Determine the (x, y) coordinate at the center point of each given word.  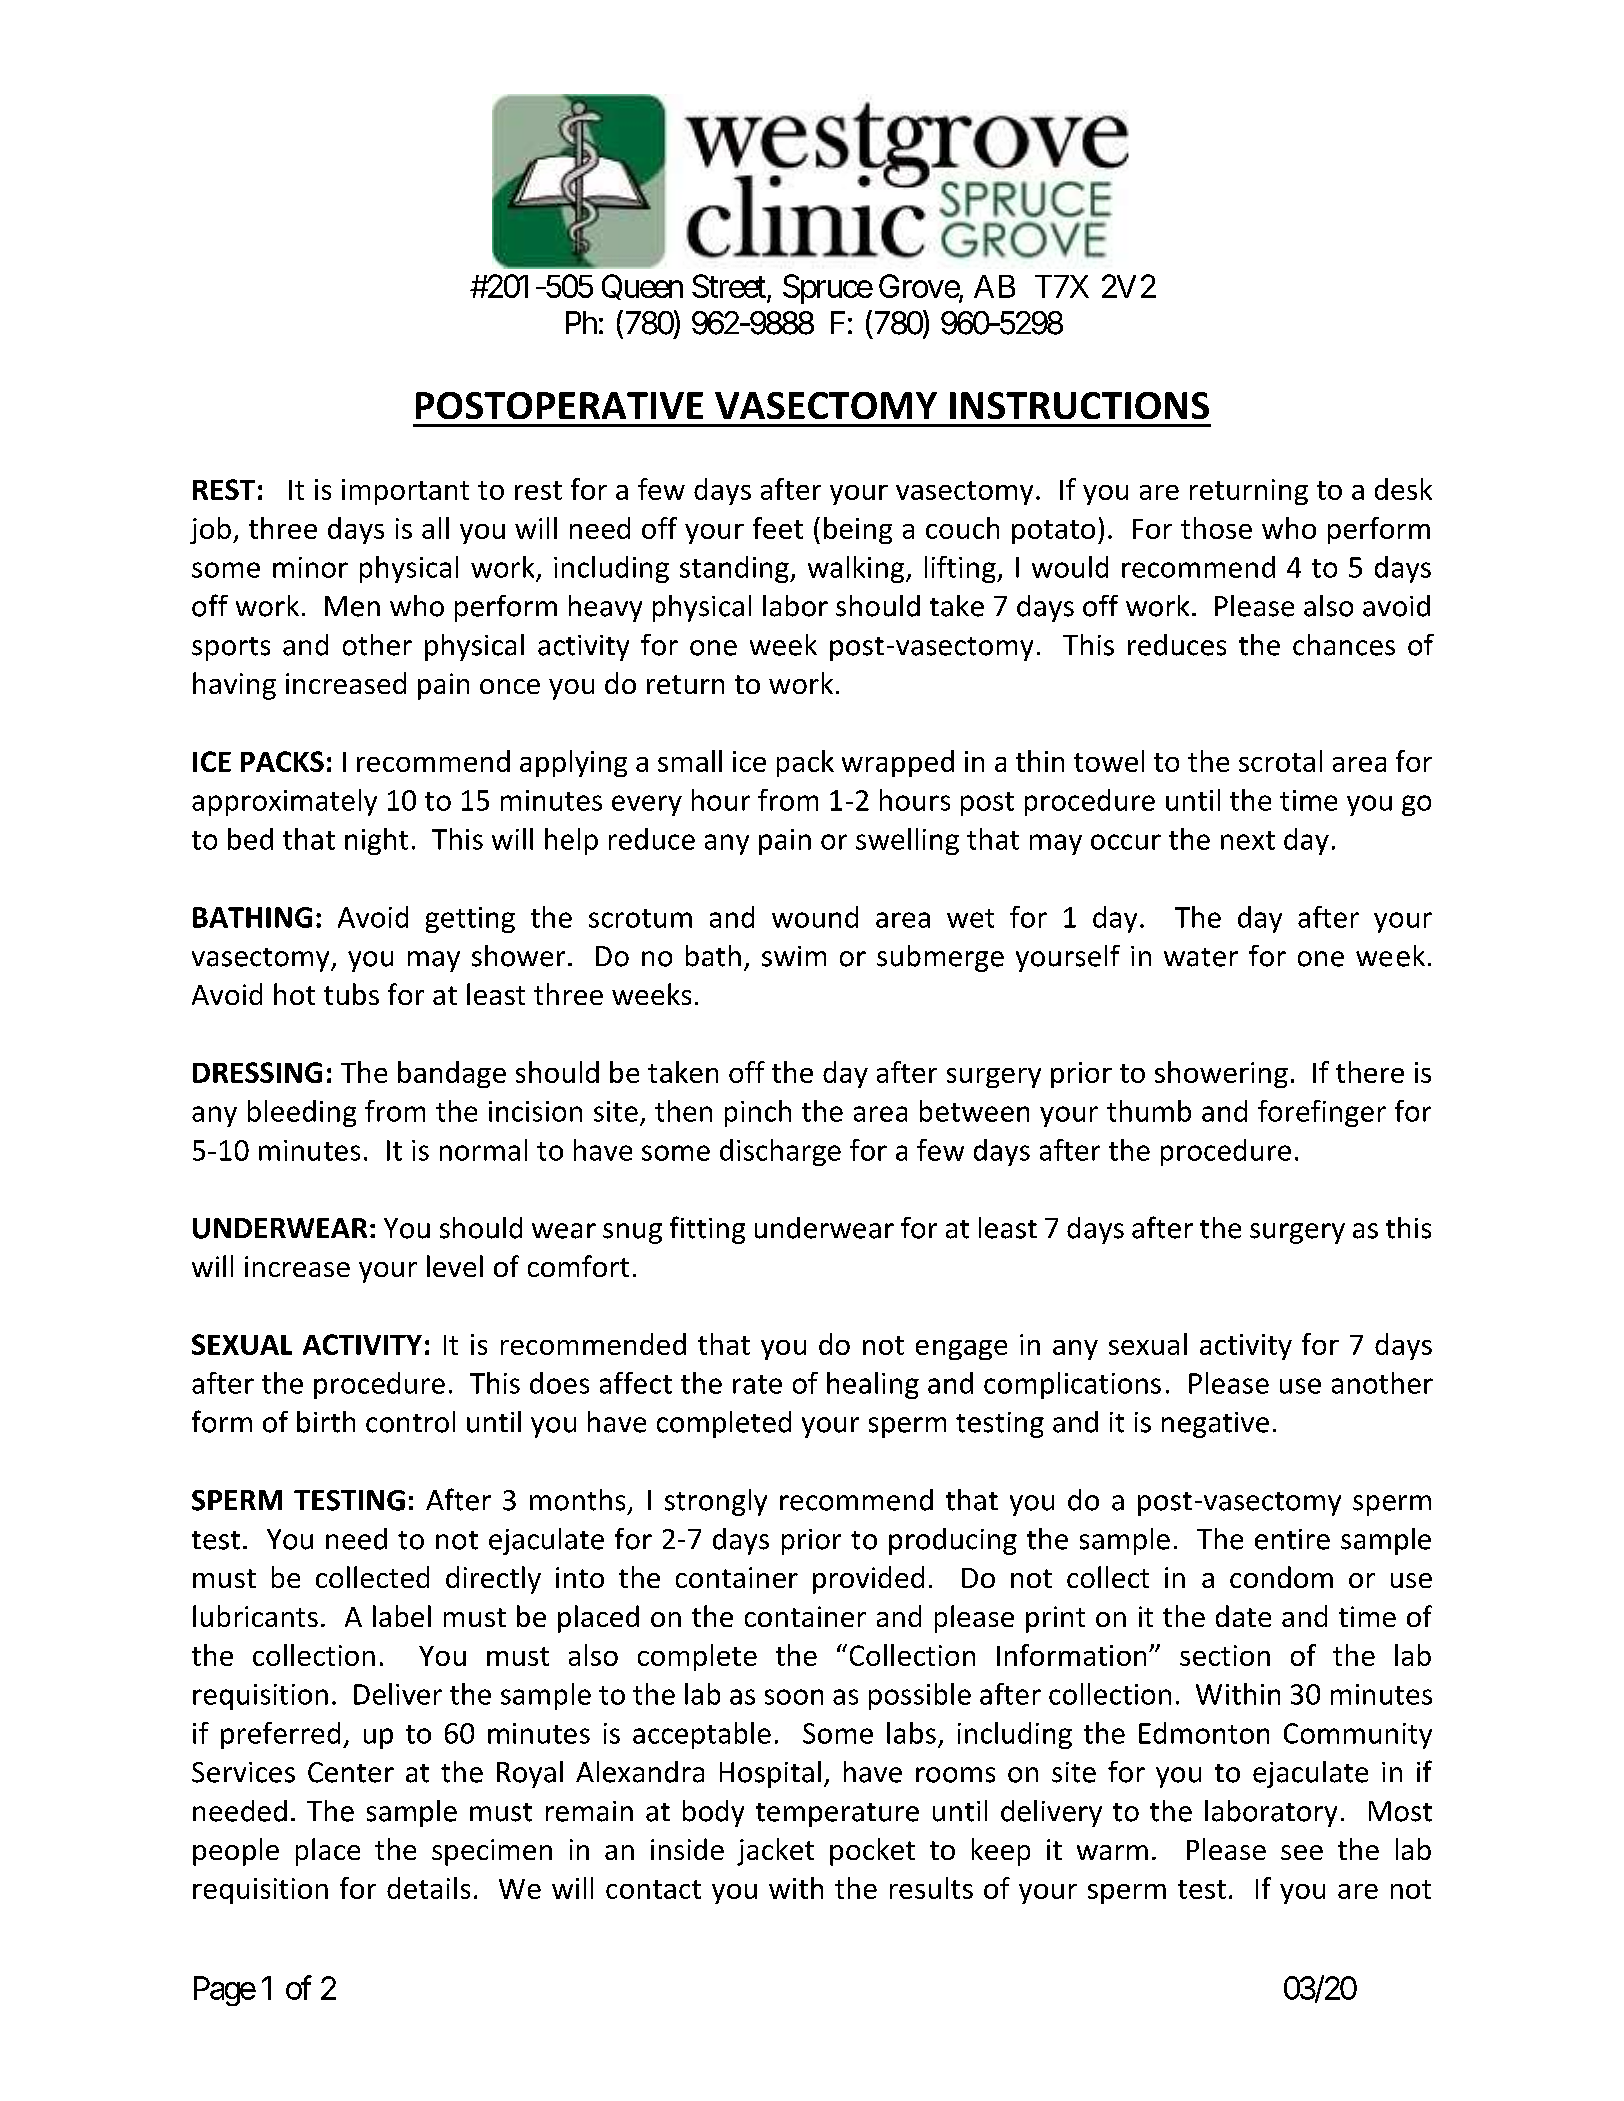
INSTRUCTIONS (1079, 405)
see (1302, 1852)
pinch (758, 1113)
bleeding (302, 1113)
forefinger (1322, 1113)
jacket (775, 1852)
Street (729, 286)
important (405, 492)
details (428, 1888)
